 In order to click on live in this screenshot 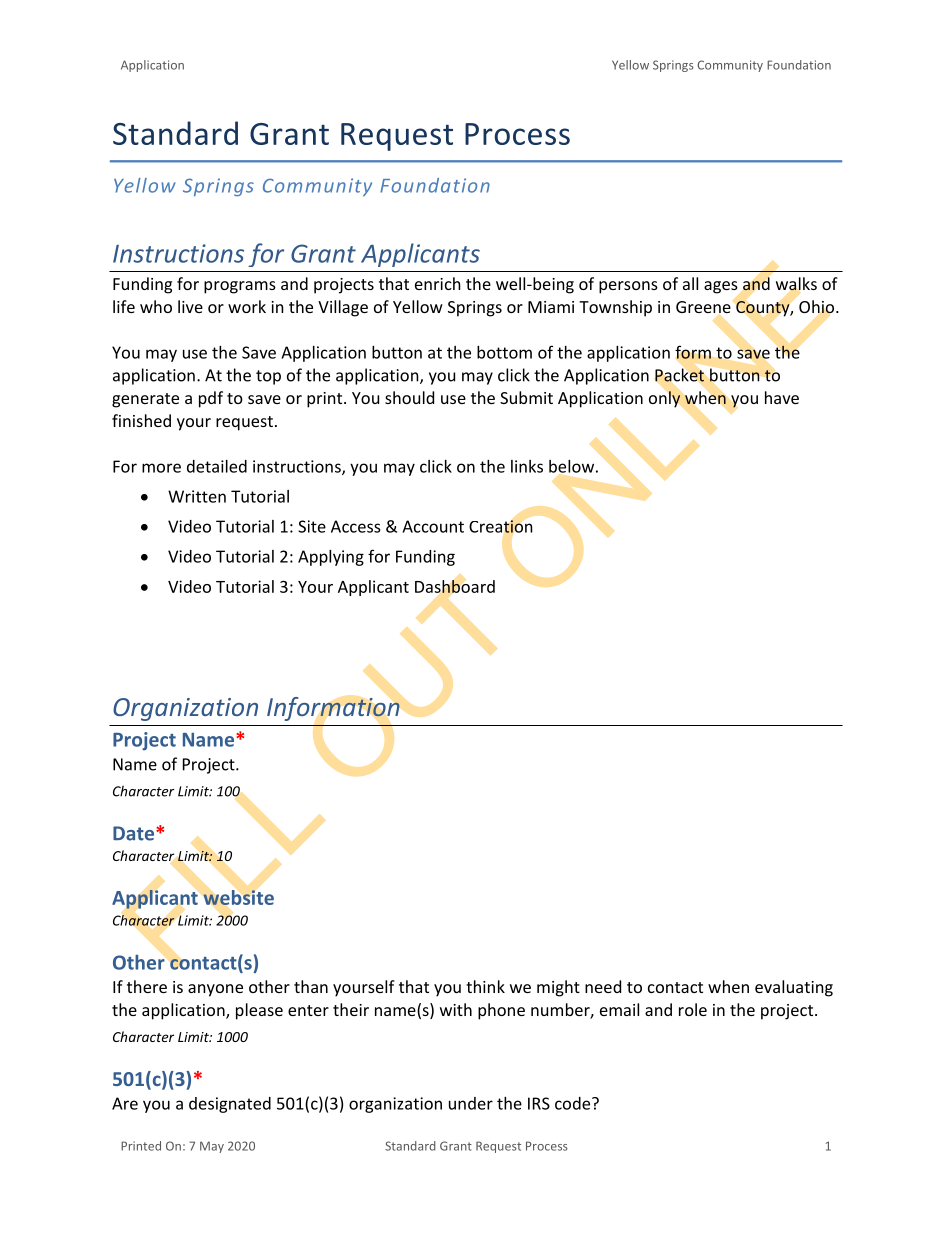, I will do `click(190, 306)`.
